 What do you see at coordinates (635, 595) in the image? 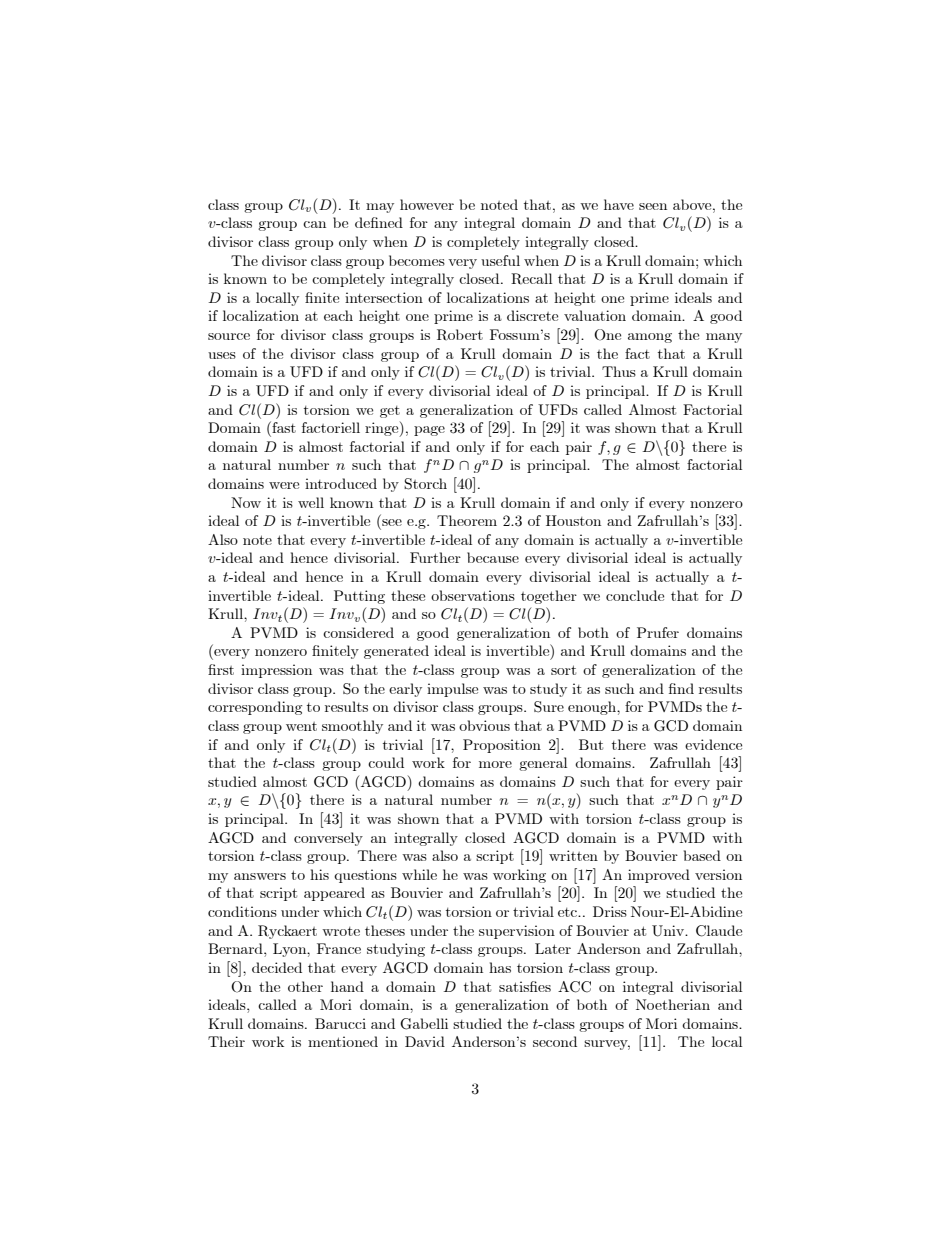
I see `conclude` at bounding box center [635, 595].
